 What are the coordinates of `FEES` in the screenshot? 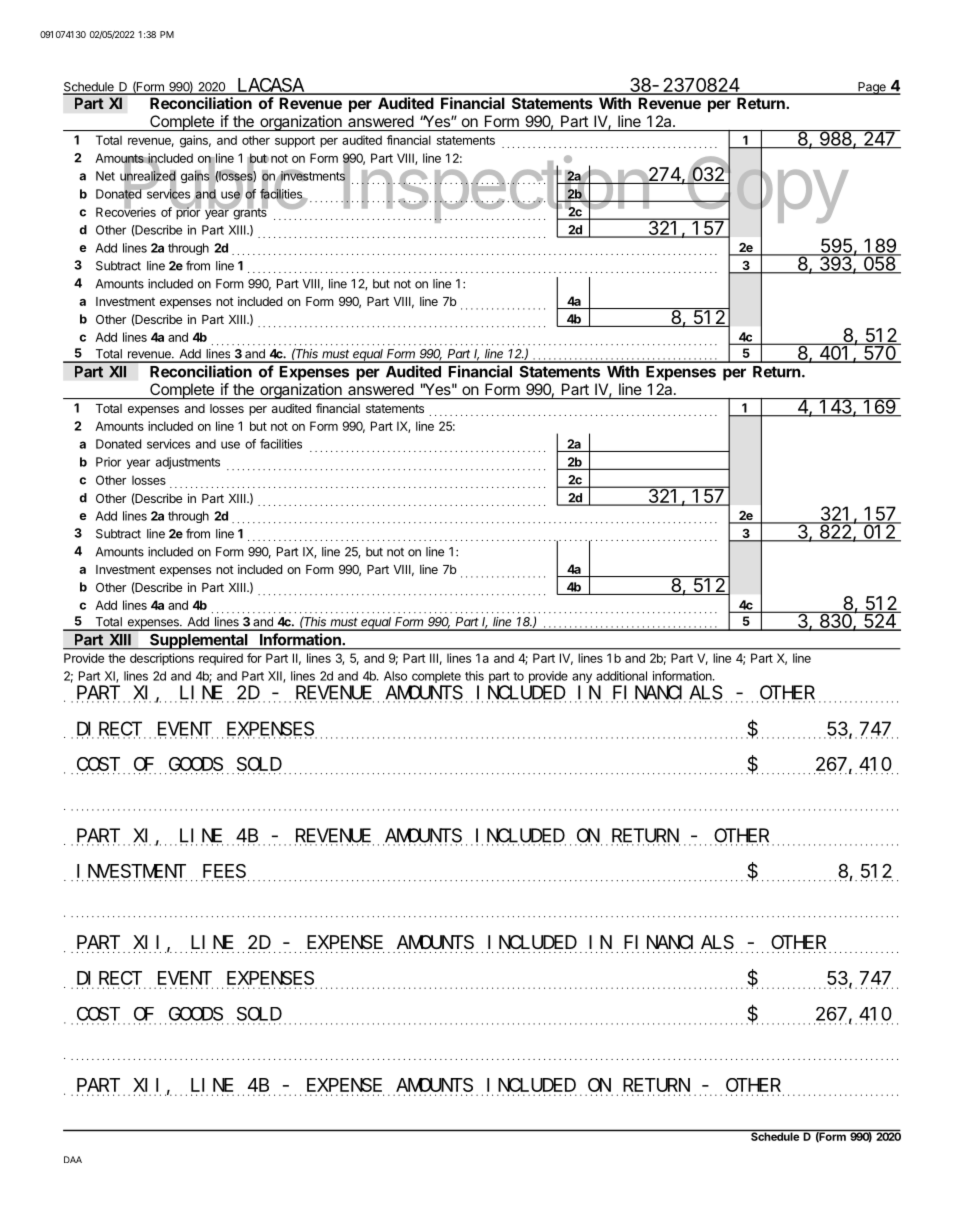 It's located at (224, 871).
